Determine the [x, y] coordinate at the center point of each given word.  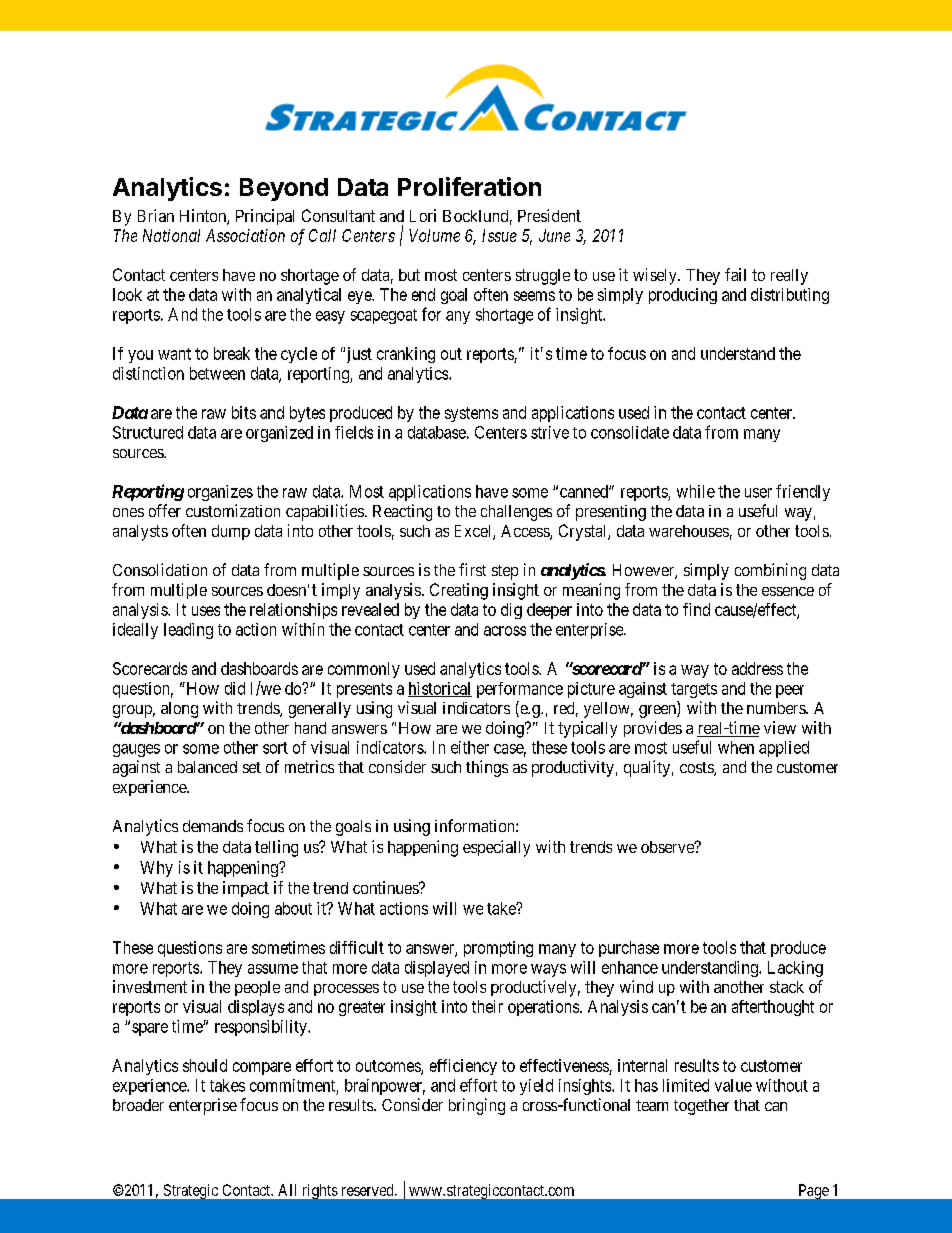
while [696, 491]
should [205, 1065]
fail [735, 274]
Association [245, 235]
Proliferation [469, 186]
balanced [207, 767]
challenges [516, 513]
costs [697, 769]
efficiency [463, 1067]
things [487, 768]
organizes [220, 493]
